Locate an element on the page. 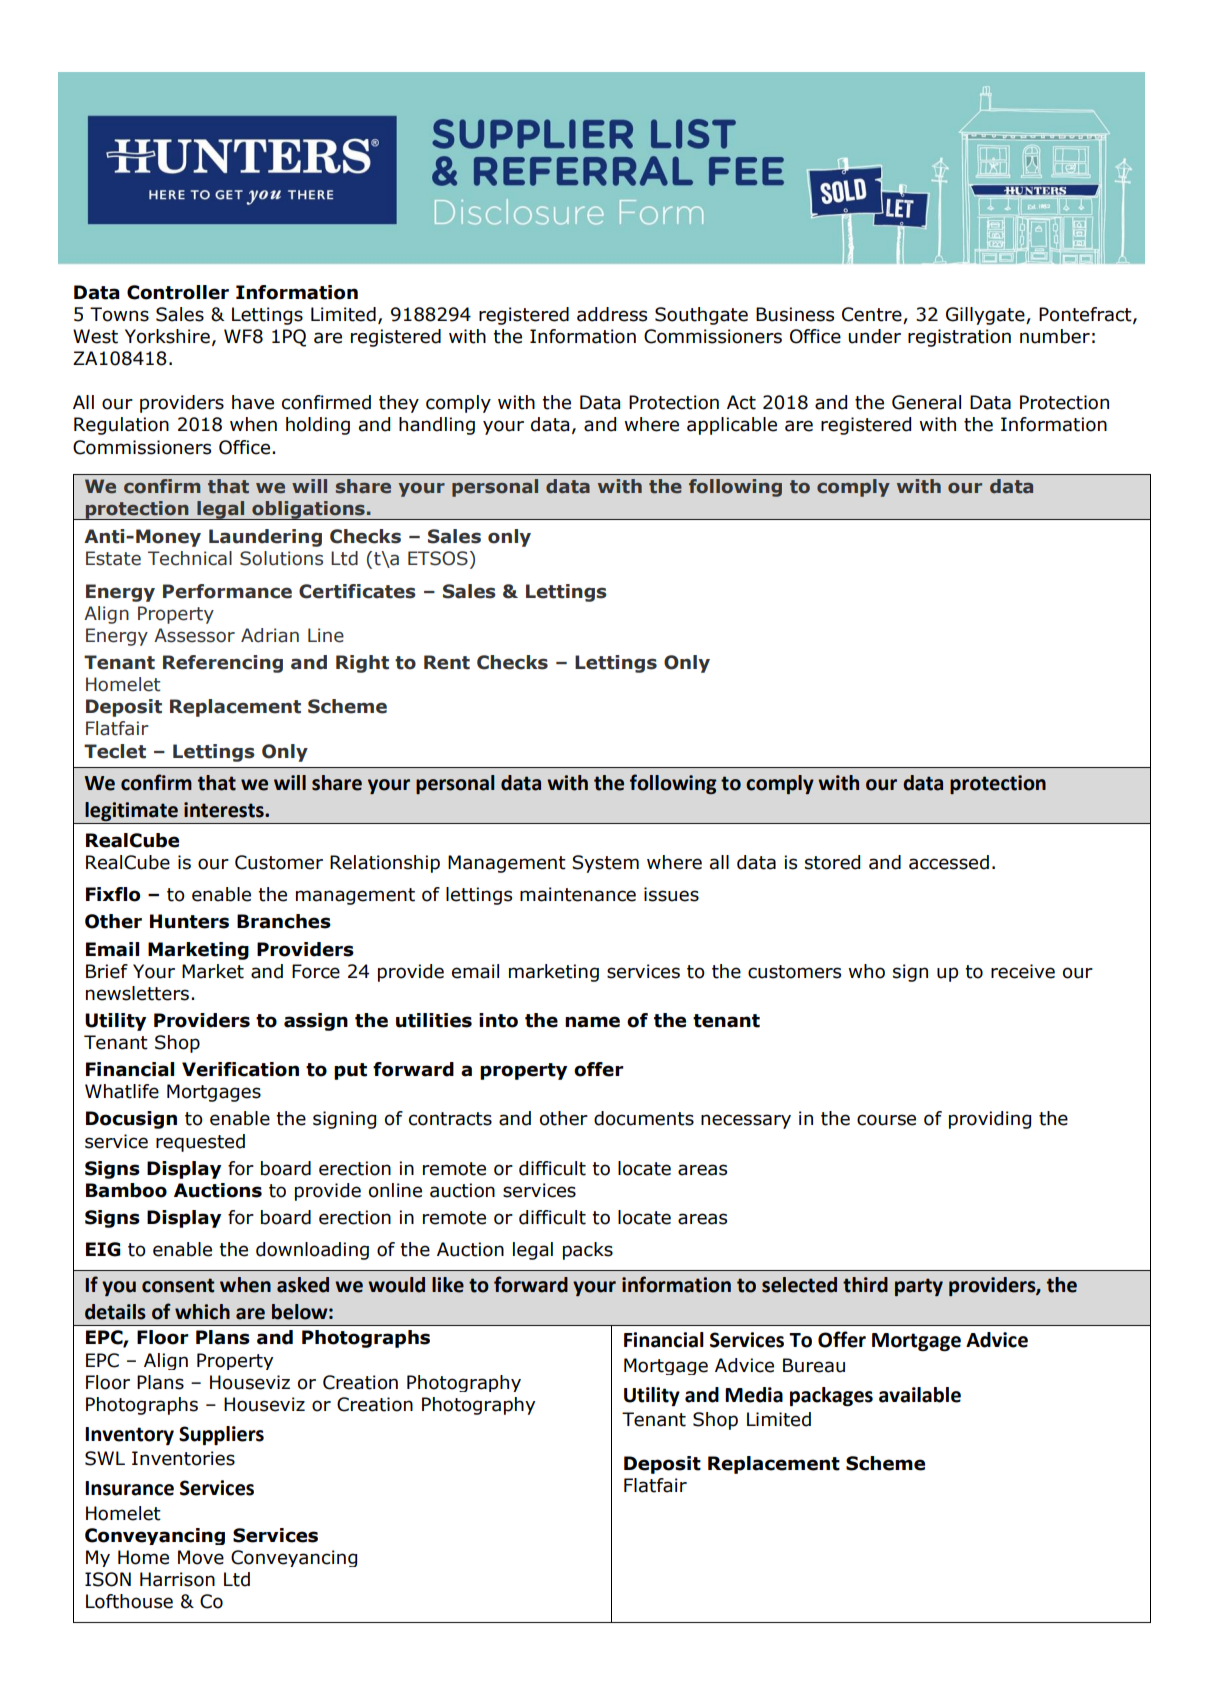  address is located at coordinates (612, 314).
